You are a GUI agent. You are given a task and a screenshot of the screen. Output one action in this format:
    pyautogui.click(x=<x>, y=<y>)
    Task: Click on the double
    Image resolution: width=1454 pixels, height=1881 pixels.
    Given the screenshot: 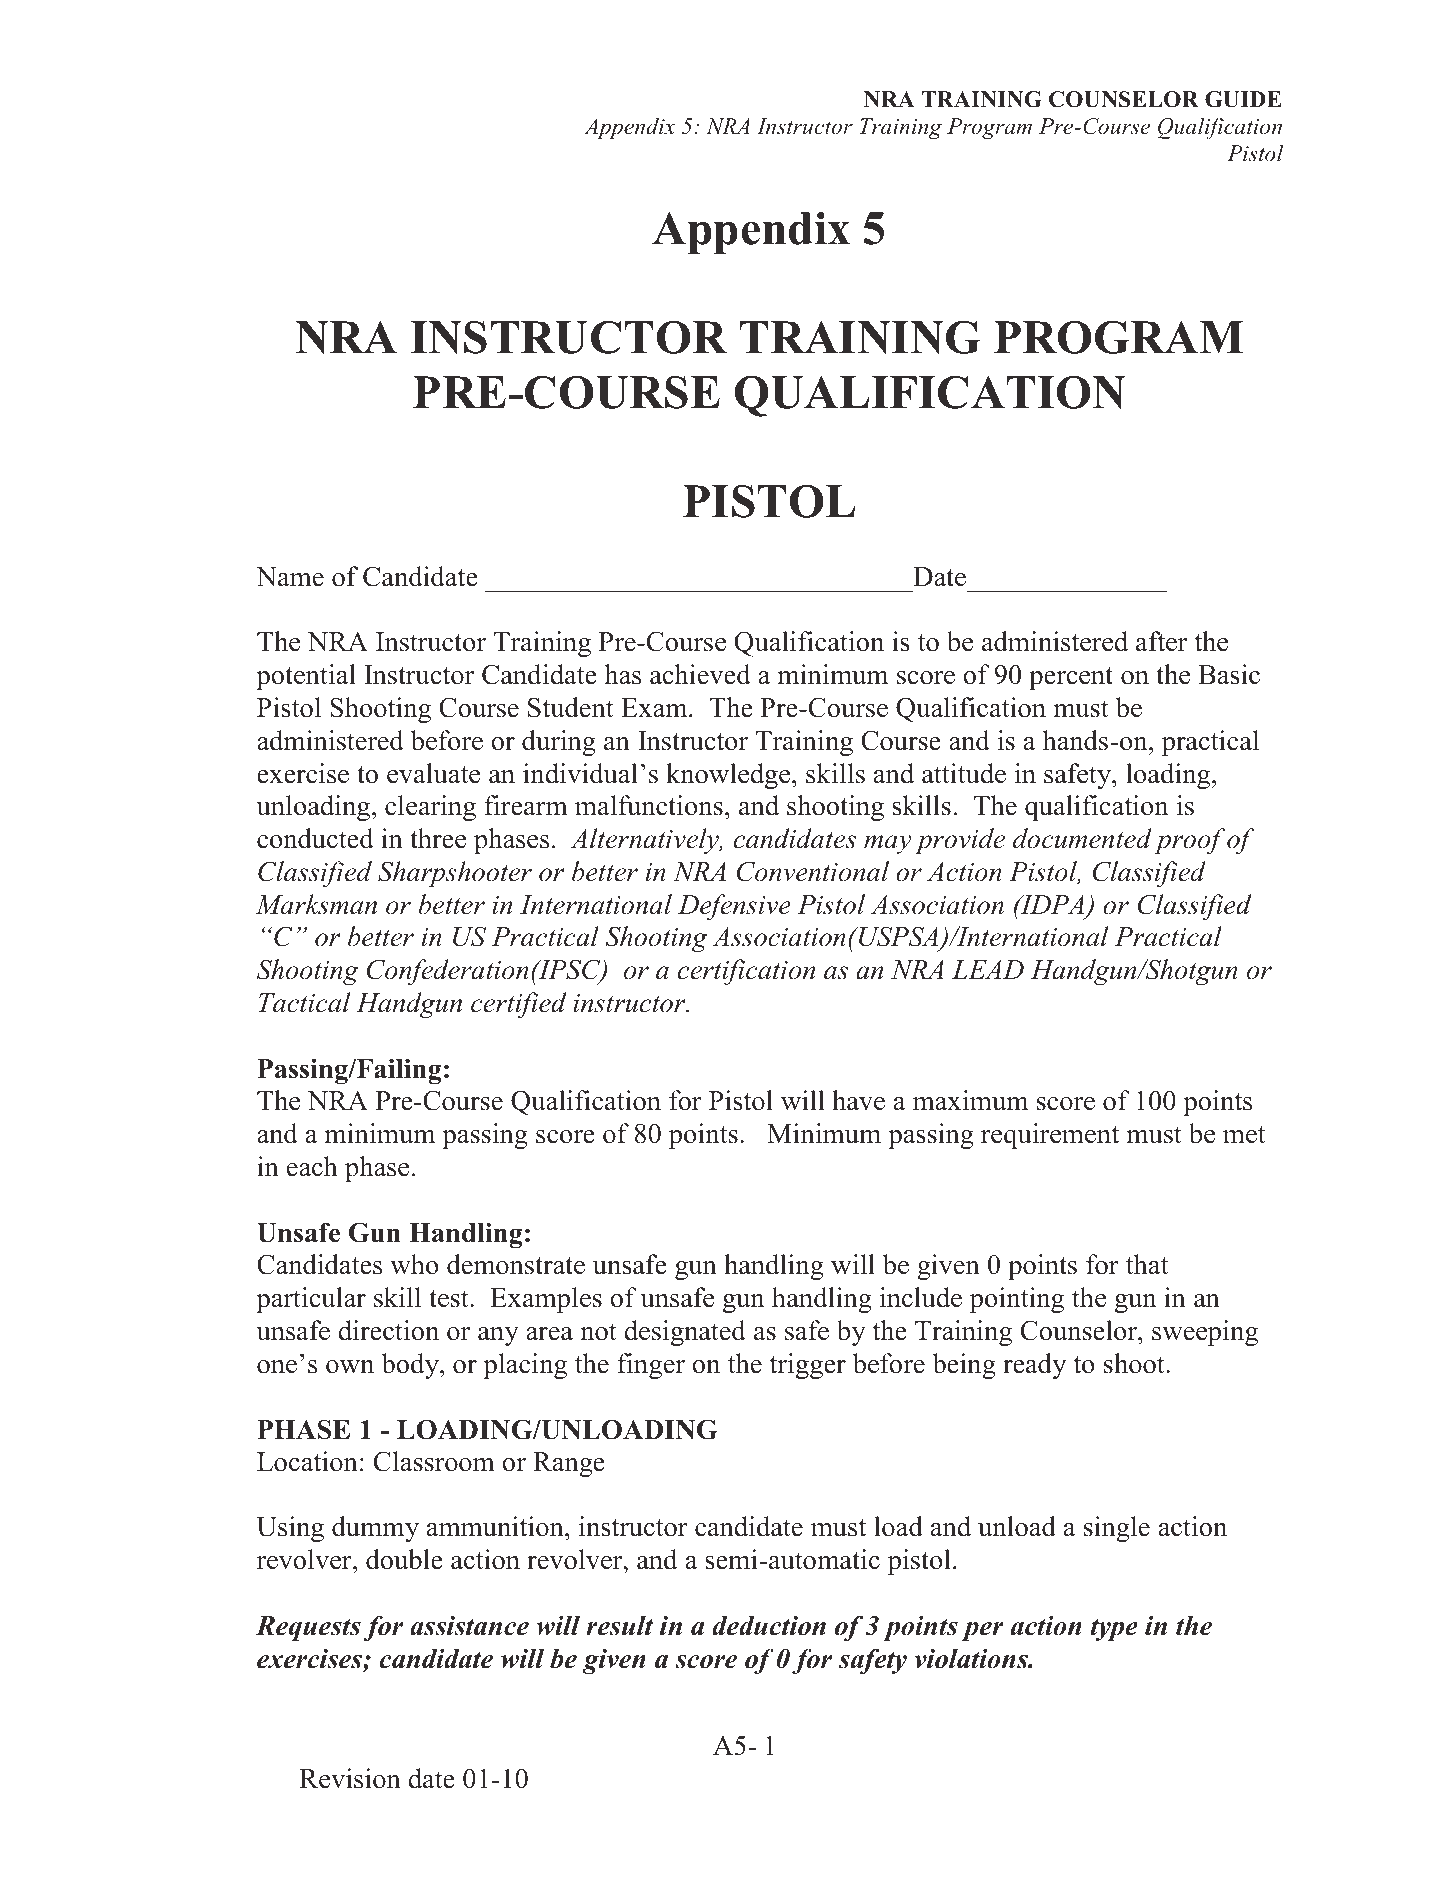 What is the action you would take?
    pyautogui.click(x=404, y=1559)
